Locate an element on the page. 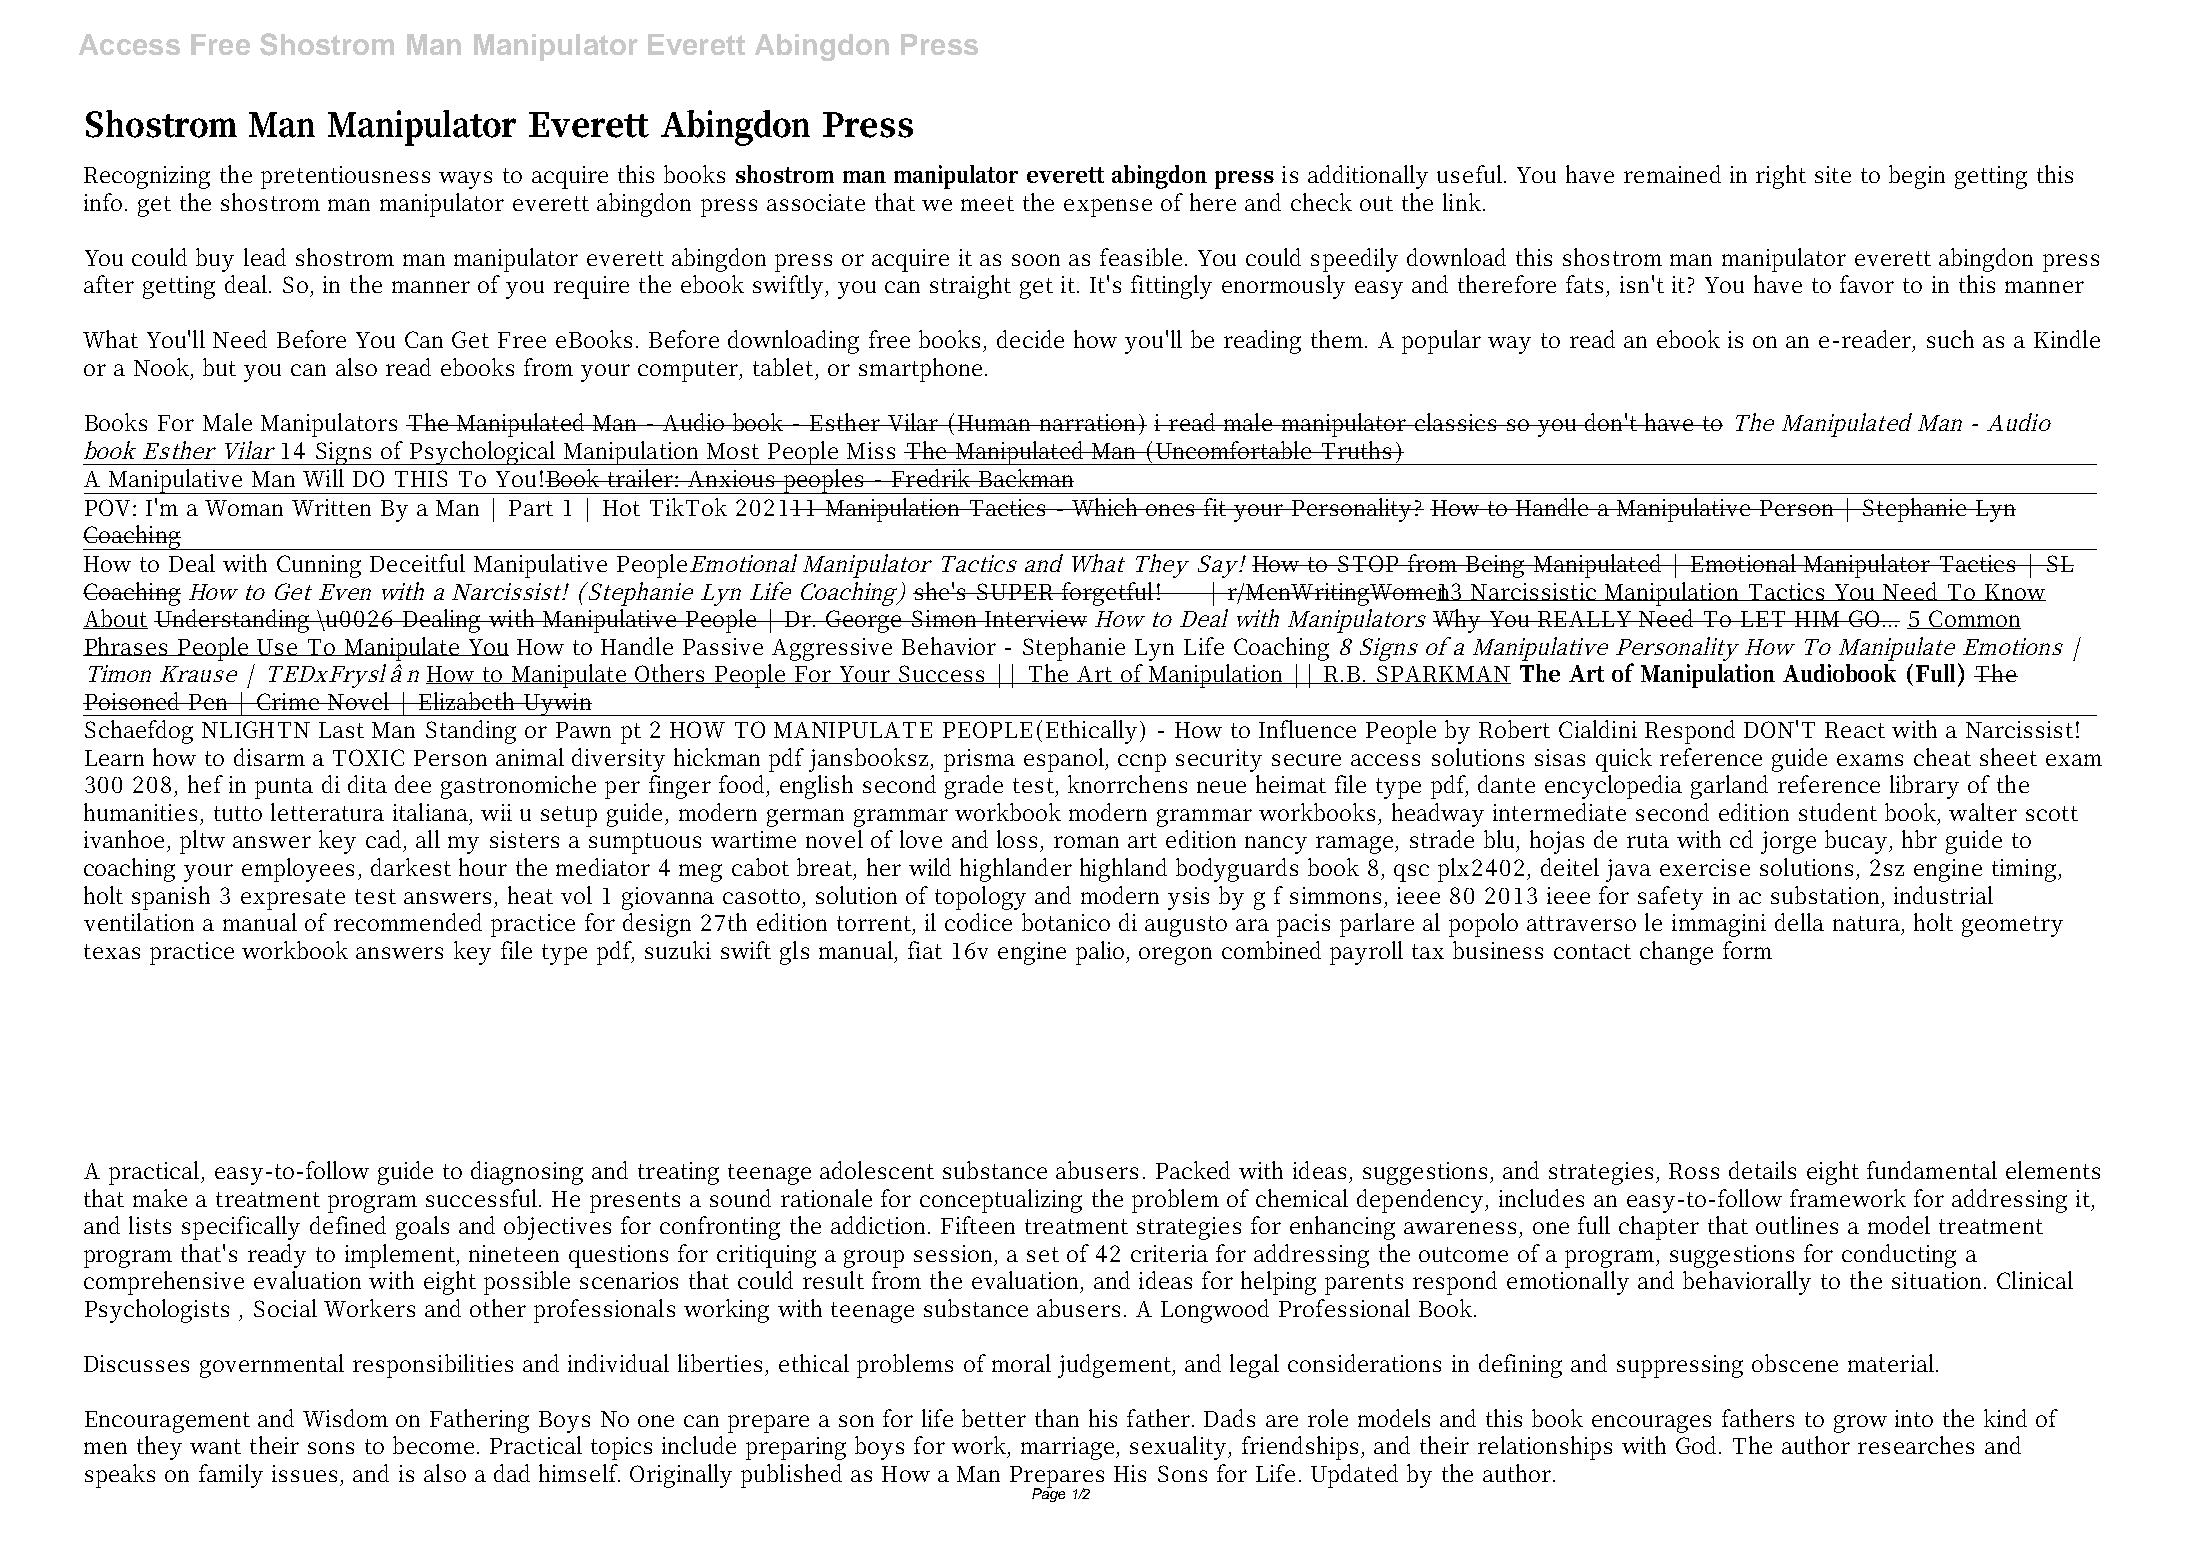 Image resolution: width=2186 pixels, height=1546 pixels. cad is located at coordinates (385, 840).
